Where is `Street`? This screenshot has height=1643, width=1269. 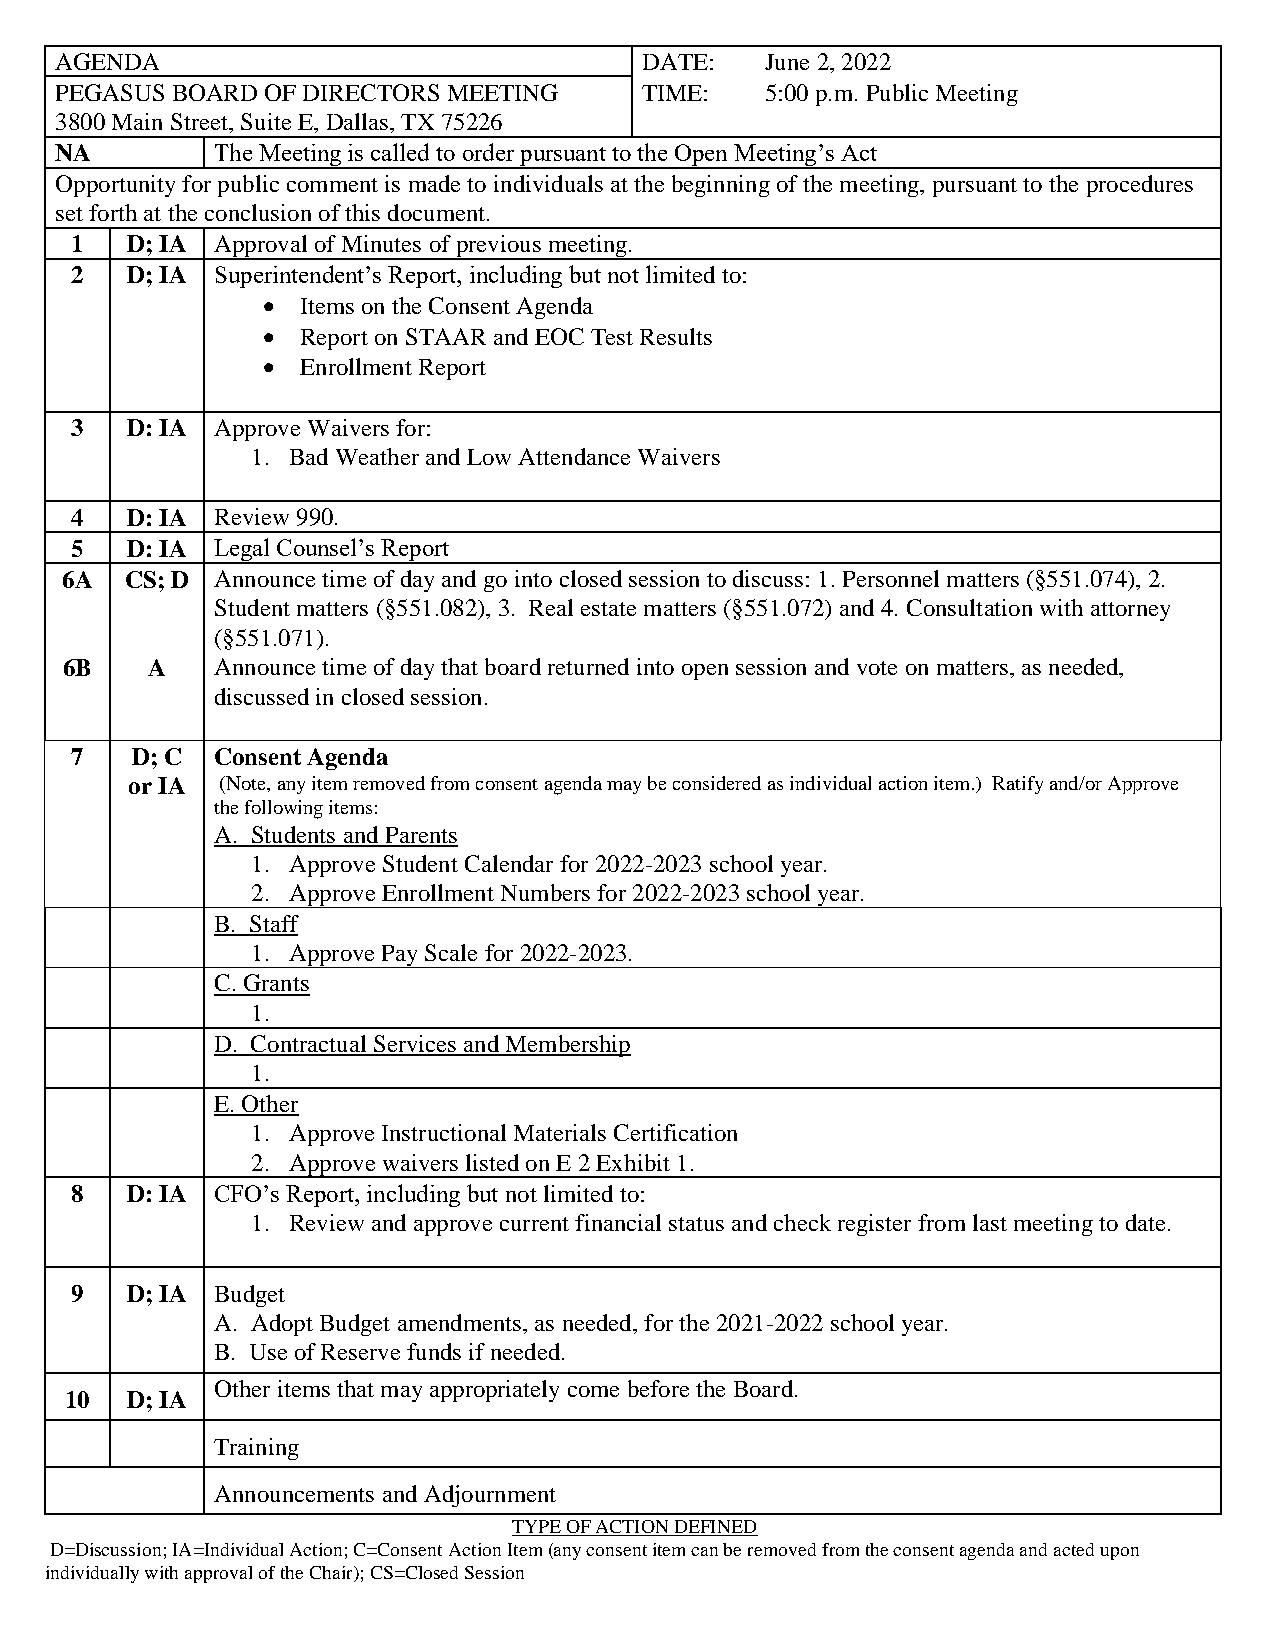
Street is located at coordinates (200, 121).
